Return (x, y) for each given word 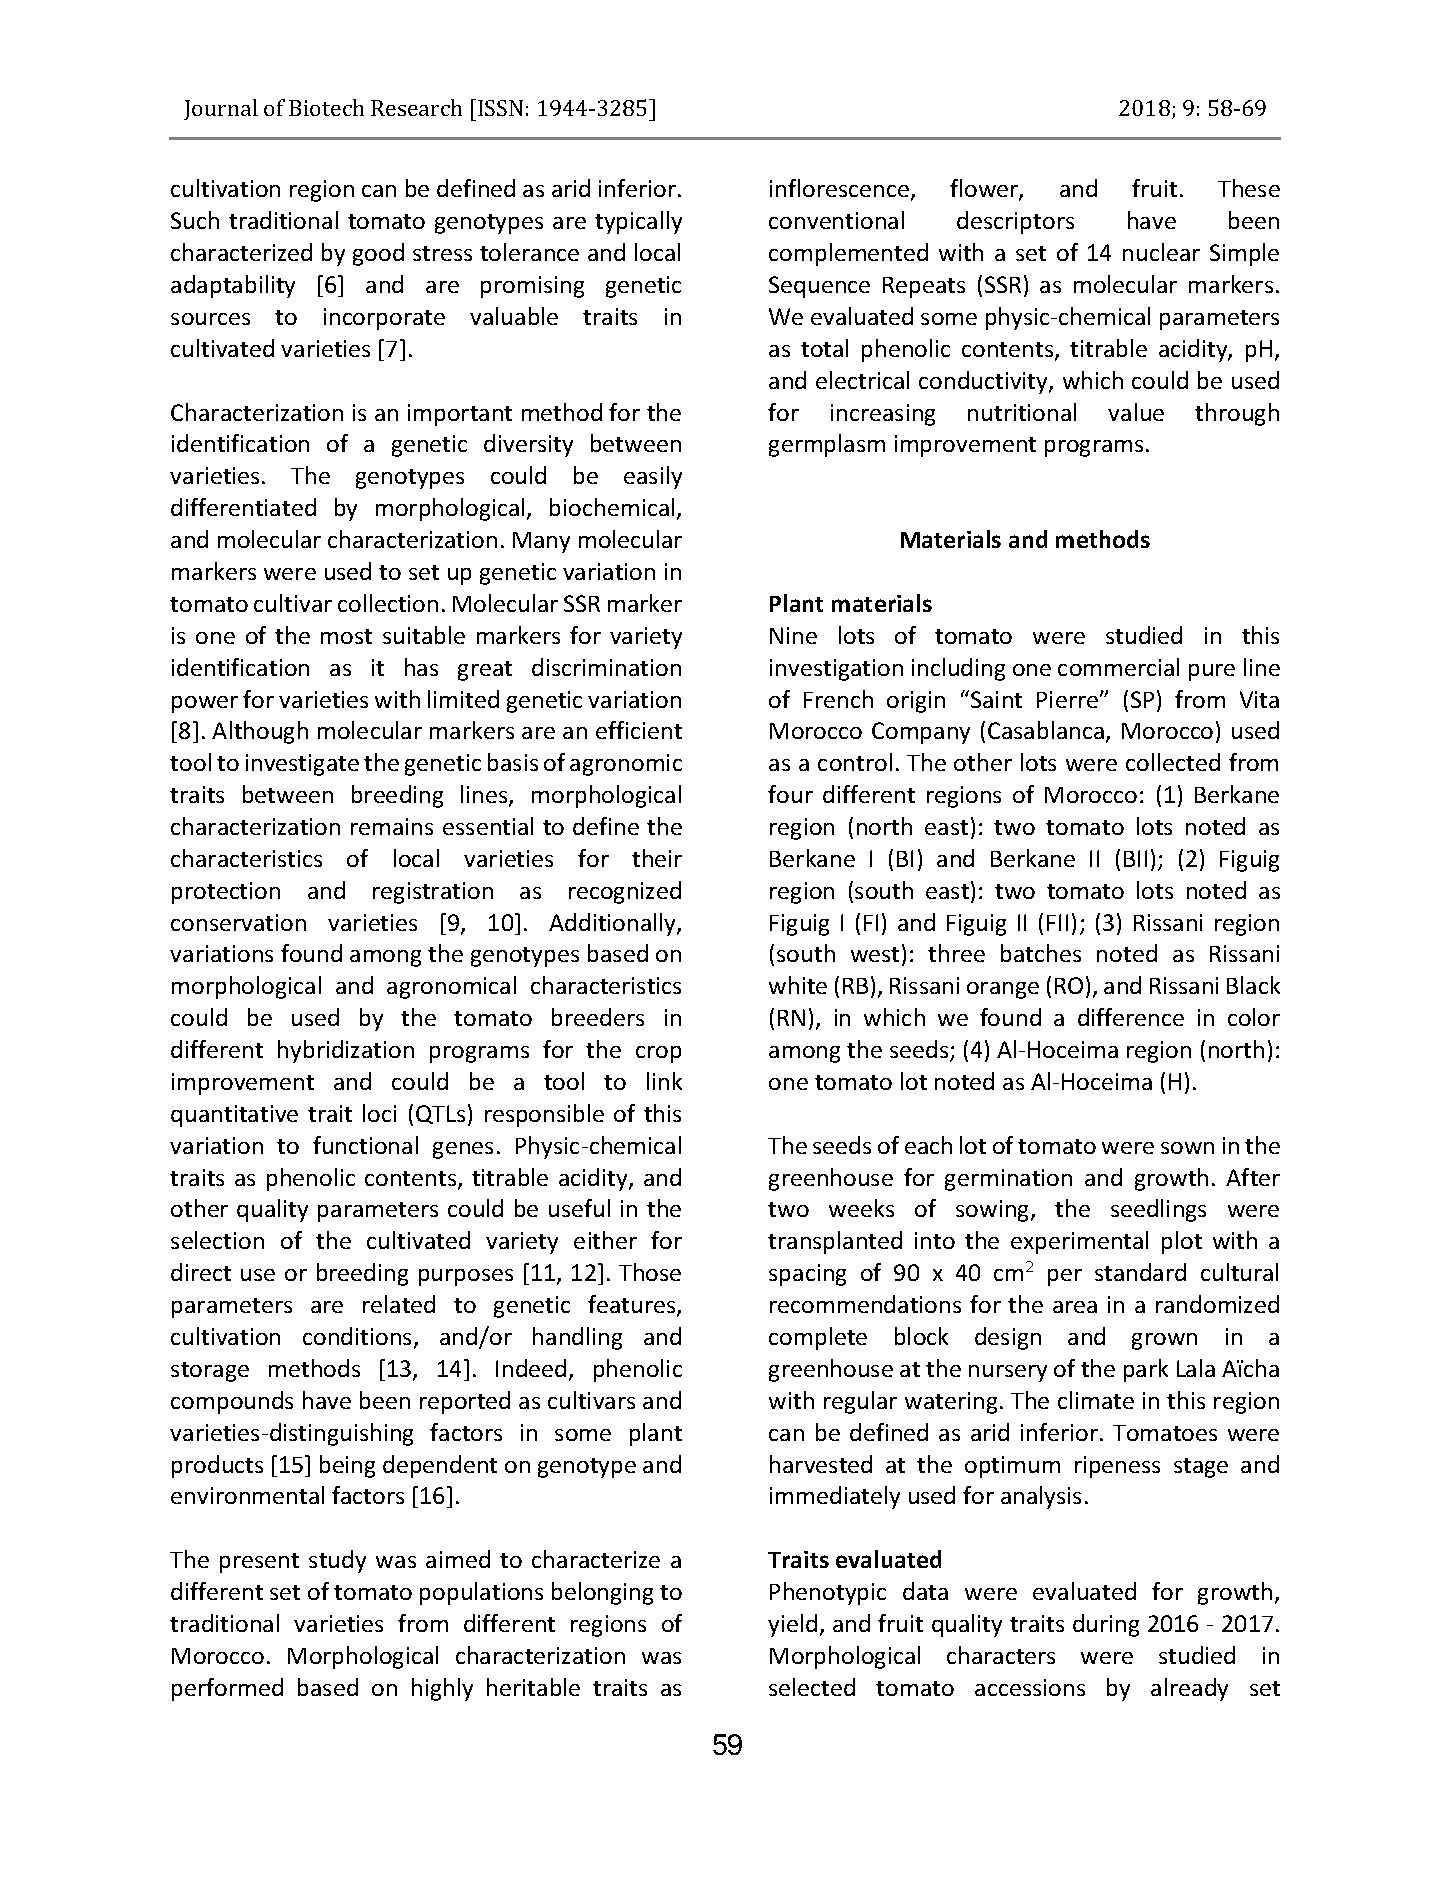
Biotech (326, 107)
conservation (238, 922)
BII (1135, 858)
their (657, 858)
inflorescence (839, 188)
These (1249, 188)
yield (792, 1625)
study (337, 1561)
